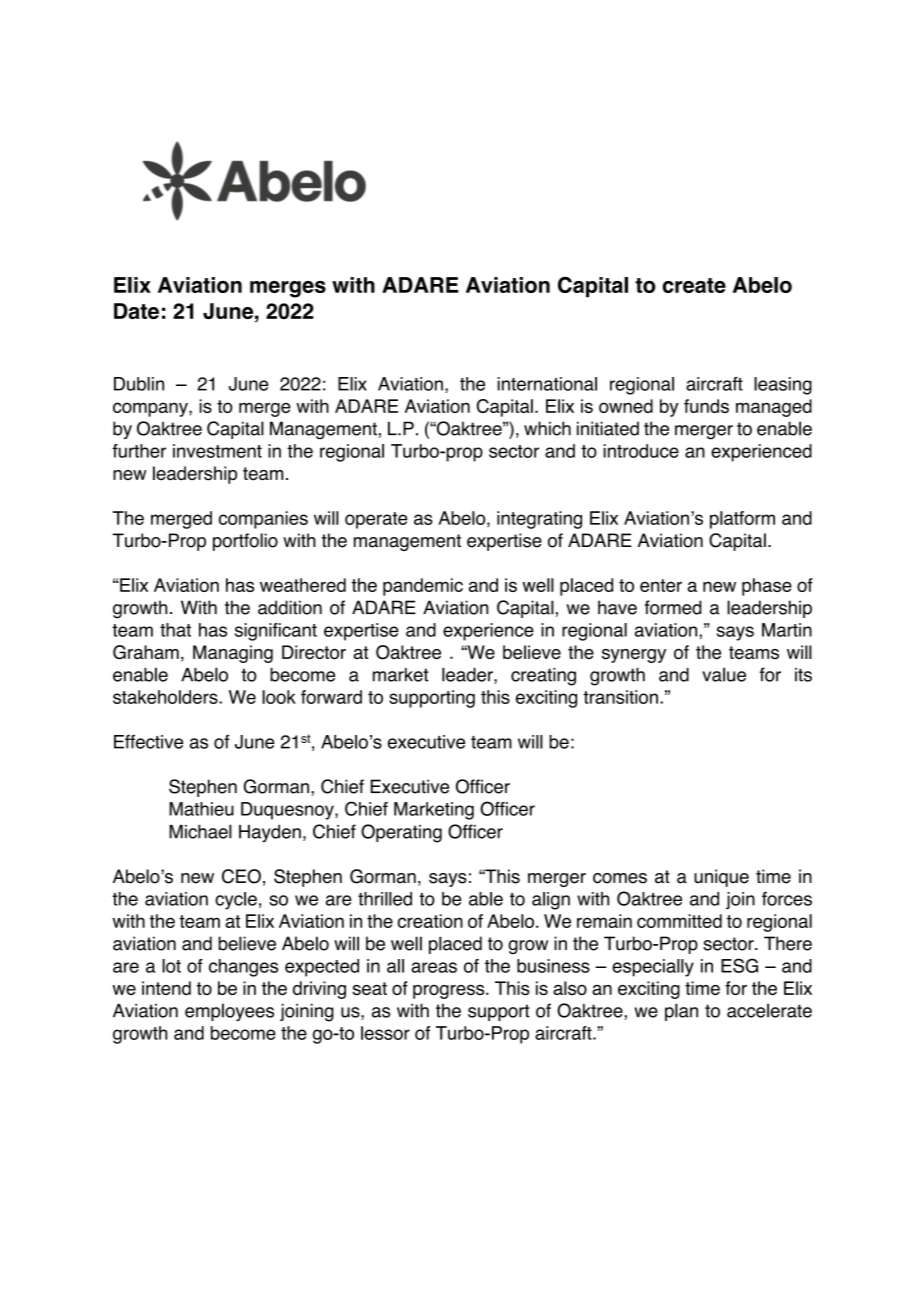  Describe the element at coordinates (539, 520) in the screenshot. I see `integrating` at that location.
